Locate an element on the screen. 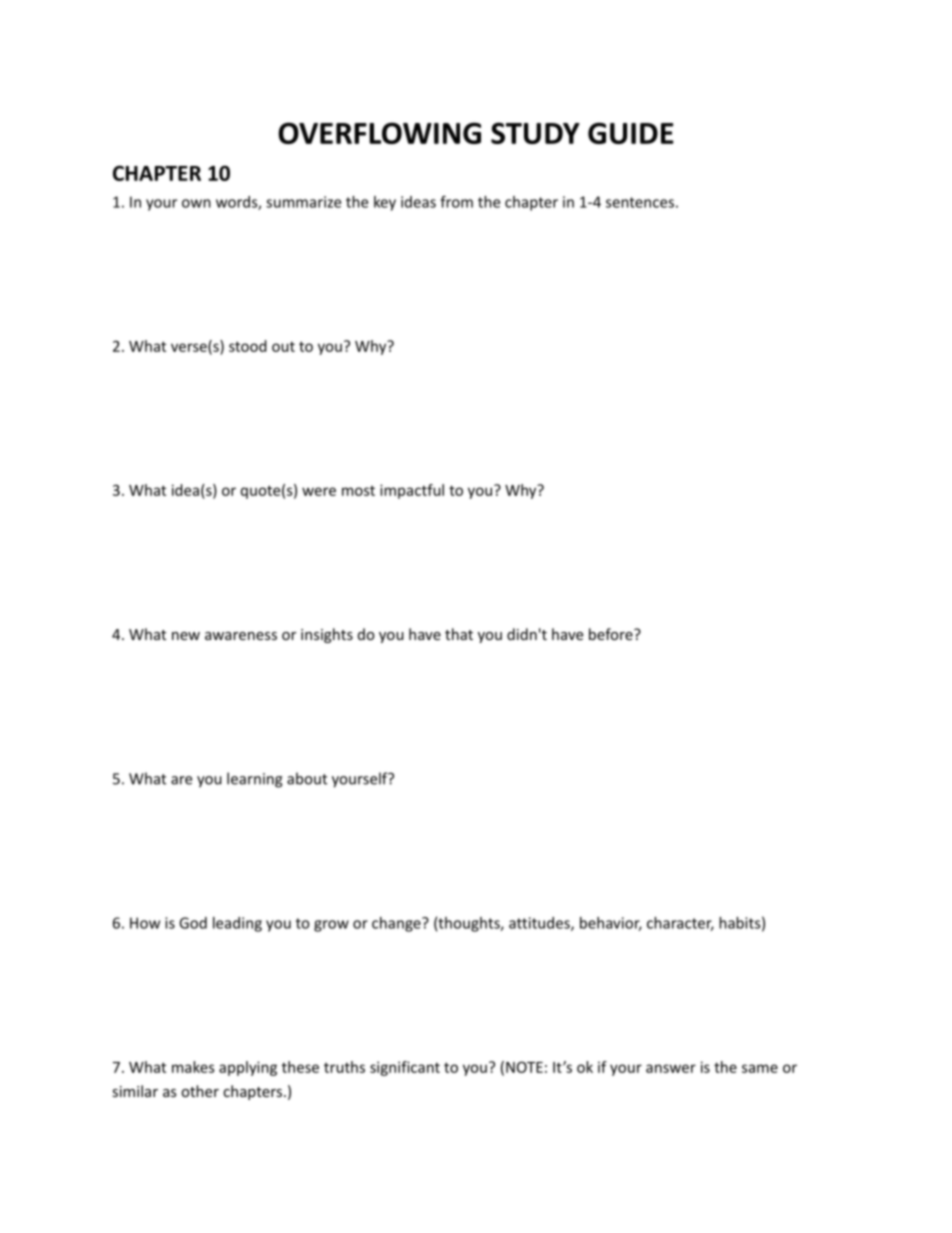 This screenshot has width=952, height=1233. before is located at coordinates (612, 634).
